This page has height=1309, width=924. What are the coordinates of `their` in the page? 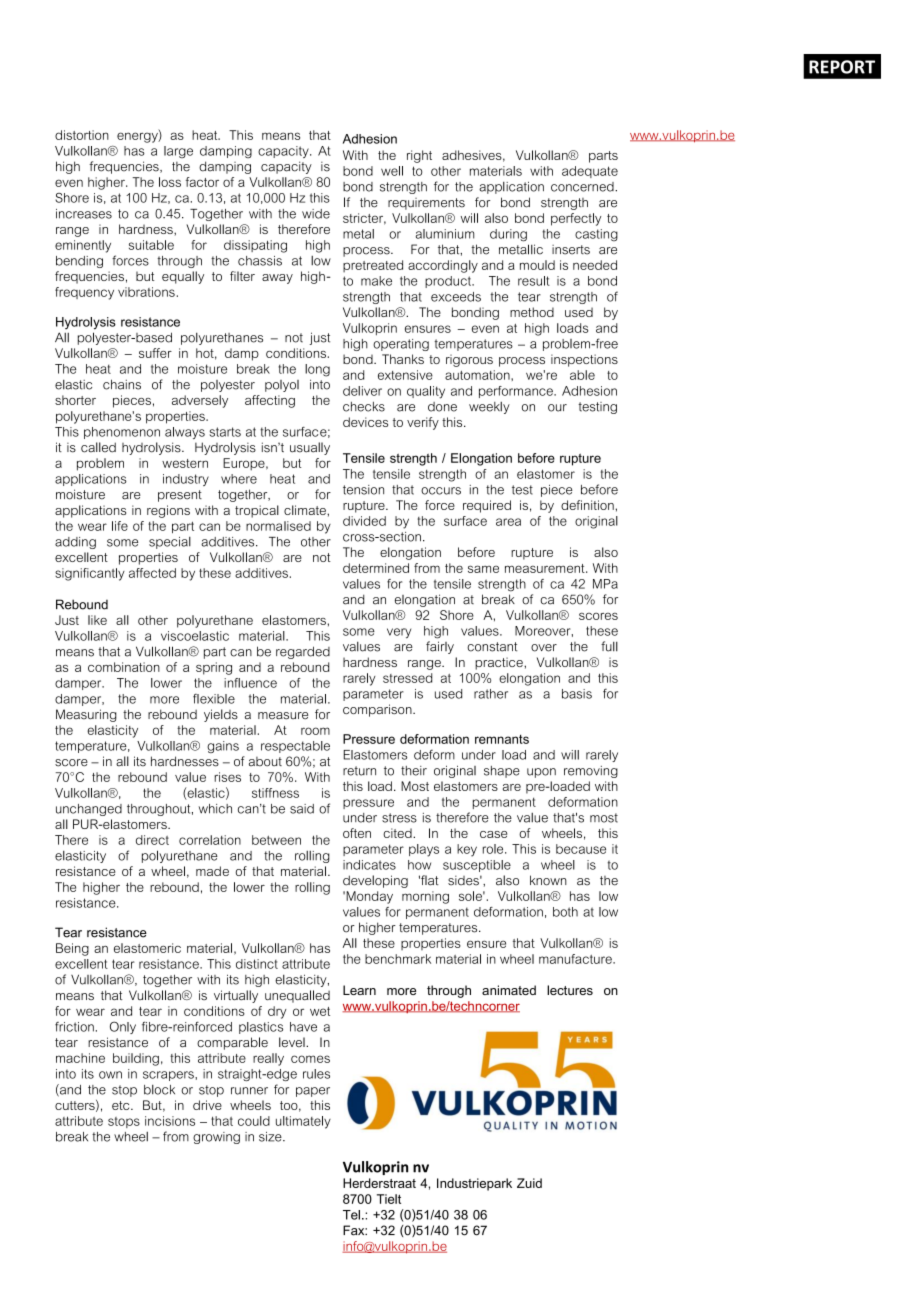 It's located at (414, 771).
